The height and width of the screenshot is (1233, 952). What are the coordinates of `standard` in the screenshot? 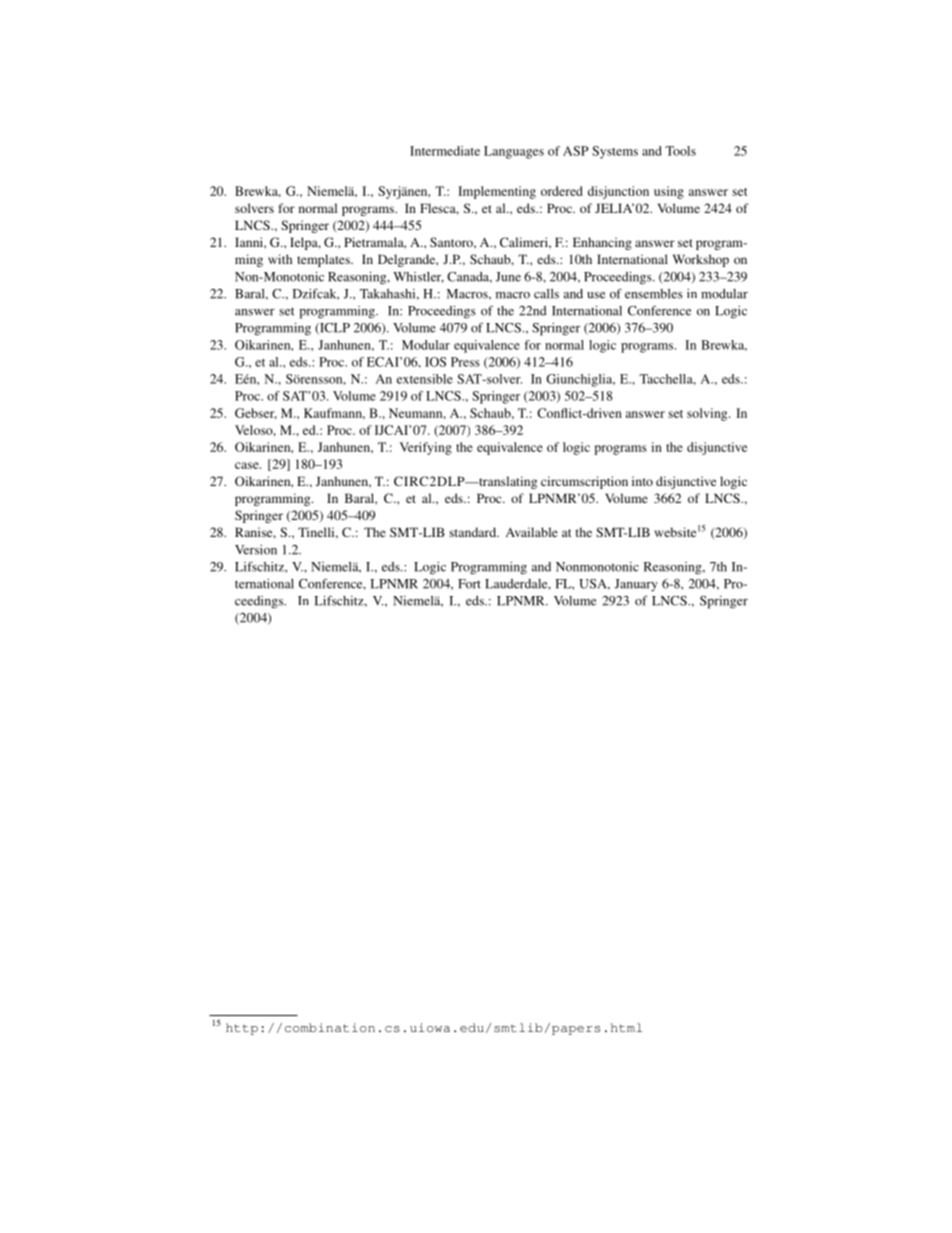 It's located at (474, 532).
